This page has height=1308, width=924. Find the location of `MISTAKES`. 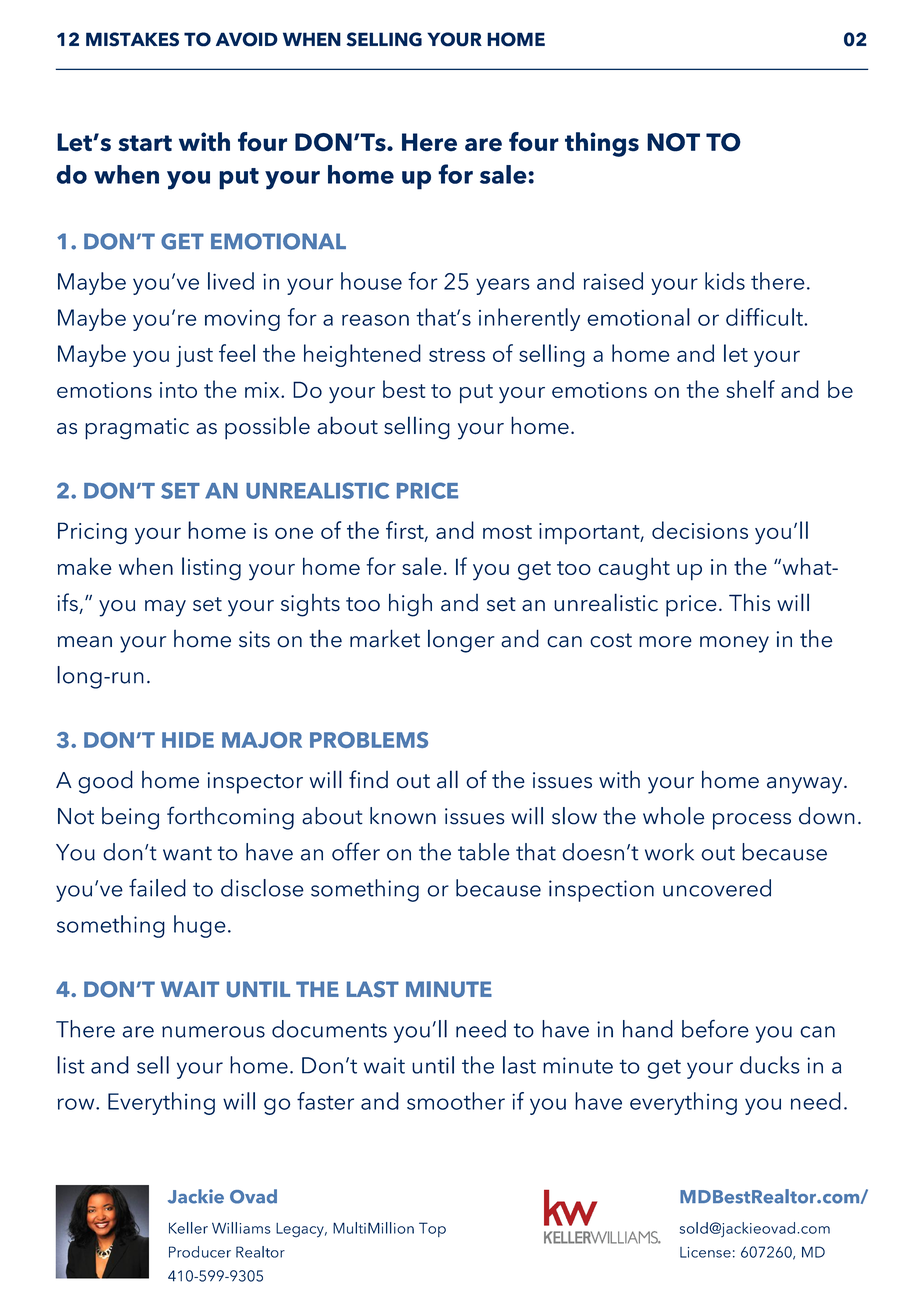

MISTAKES is located at coordinates (132, 39).
